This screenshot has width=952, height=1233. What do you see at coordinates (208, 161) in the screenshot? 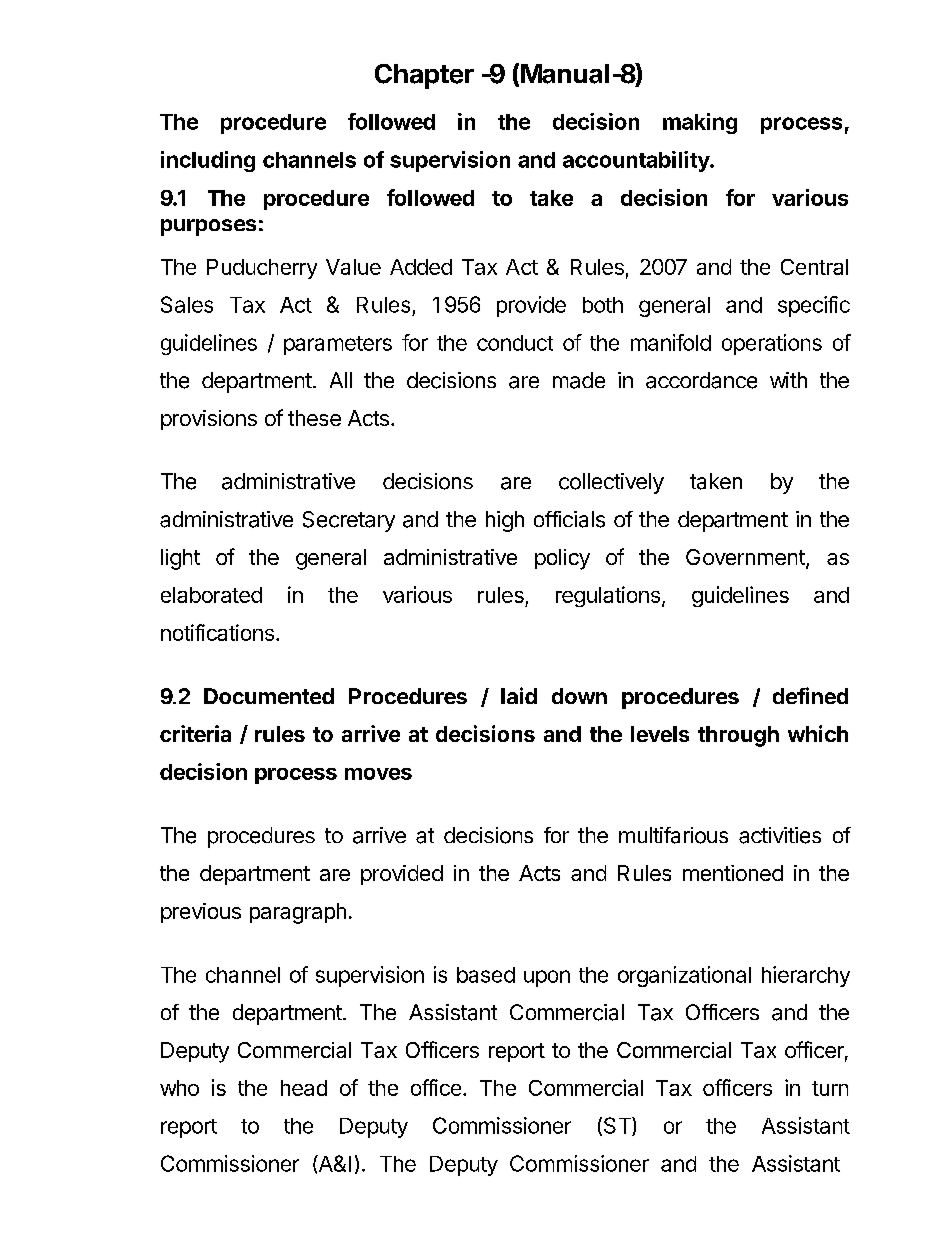
I see `including` at bounding box center [208, 161].
